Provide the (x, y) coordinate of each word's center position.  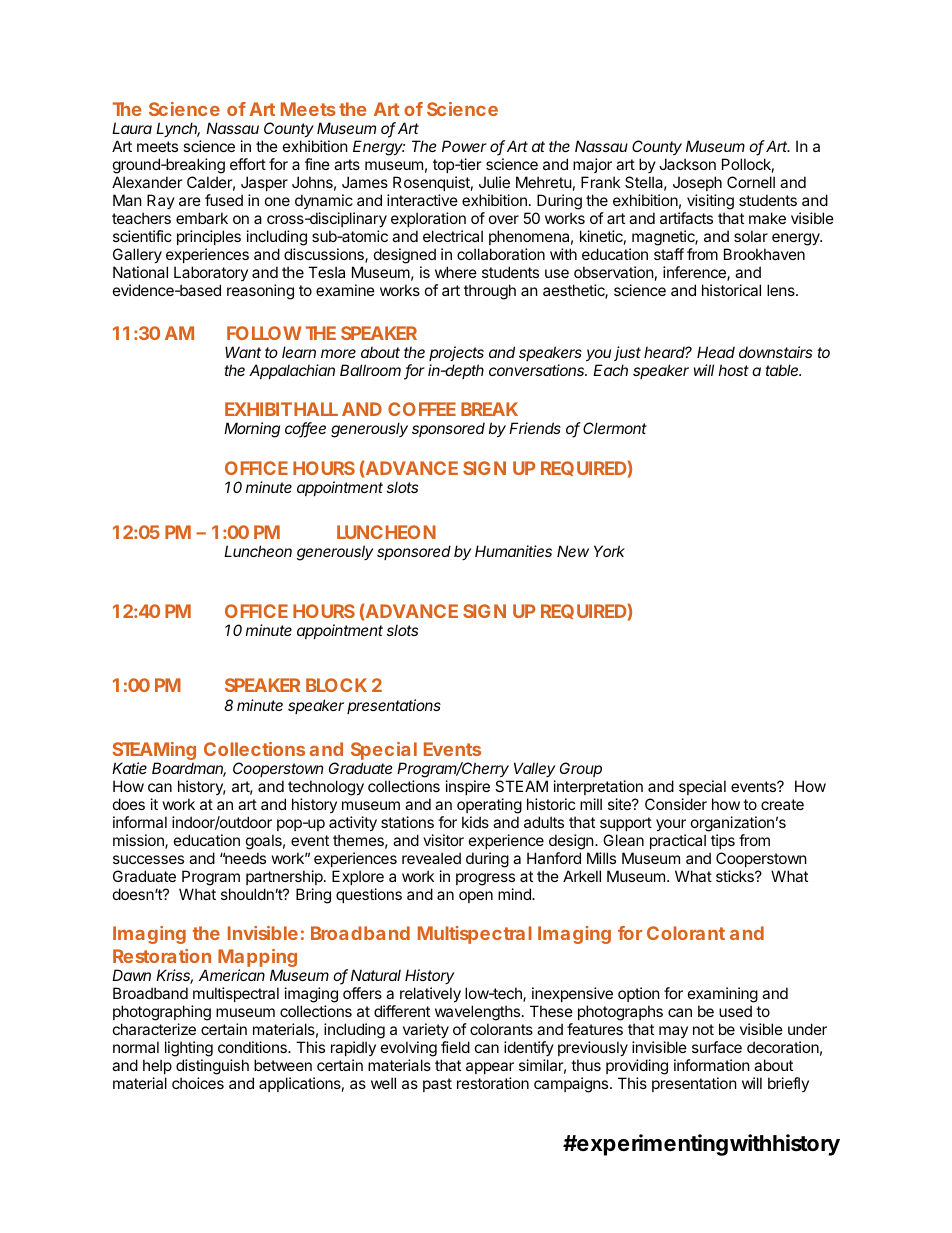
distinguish (212, 1067)
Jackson (687, 164)
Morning (252, 430)
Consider (676, 804)
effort (248, 164)
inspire (468, 787)
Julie (494, 182)
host (734, 370)
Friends (535, 428)
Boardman (189, 769)
